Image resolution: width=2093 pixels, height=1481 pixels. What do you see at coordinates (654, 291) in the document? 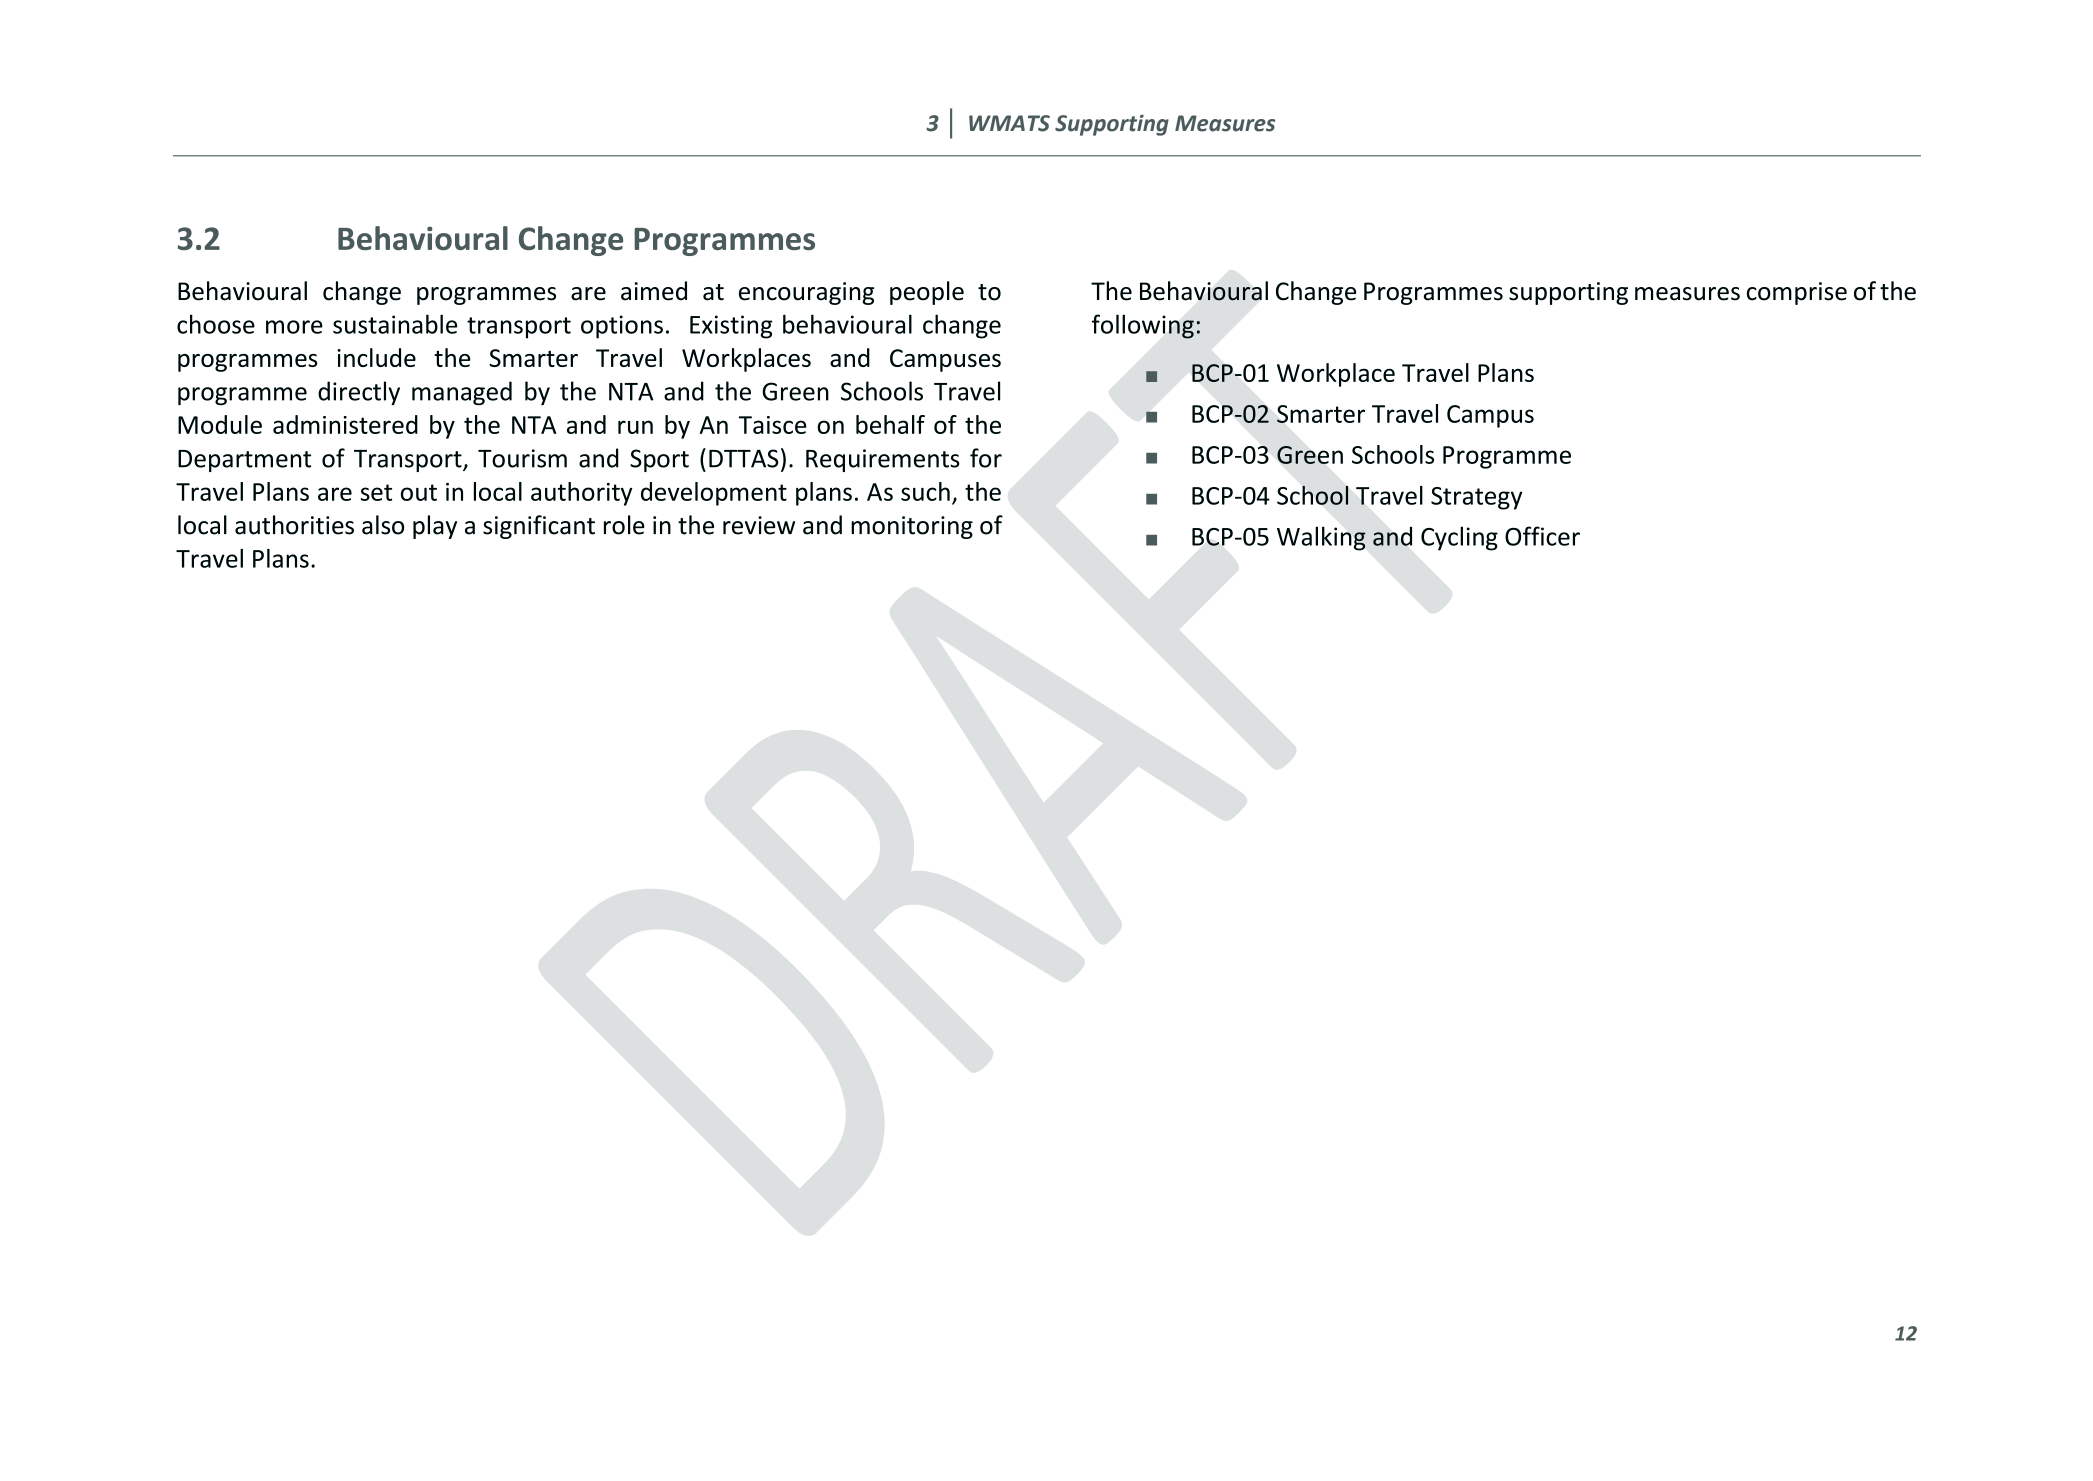
I see `aimed` at bounding box center [654, 291].
